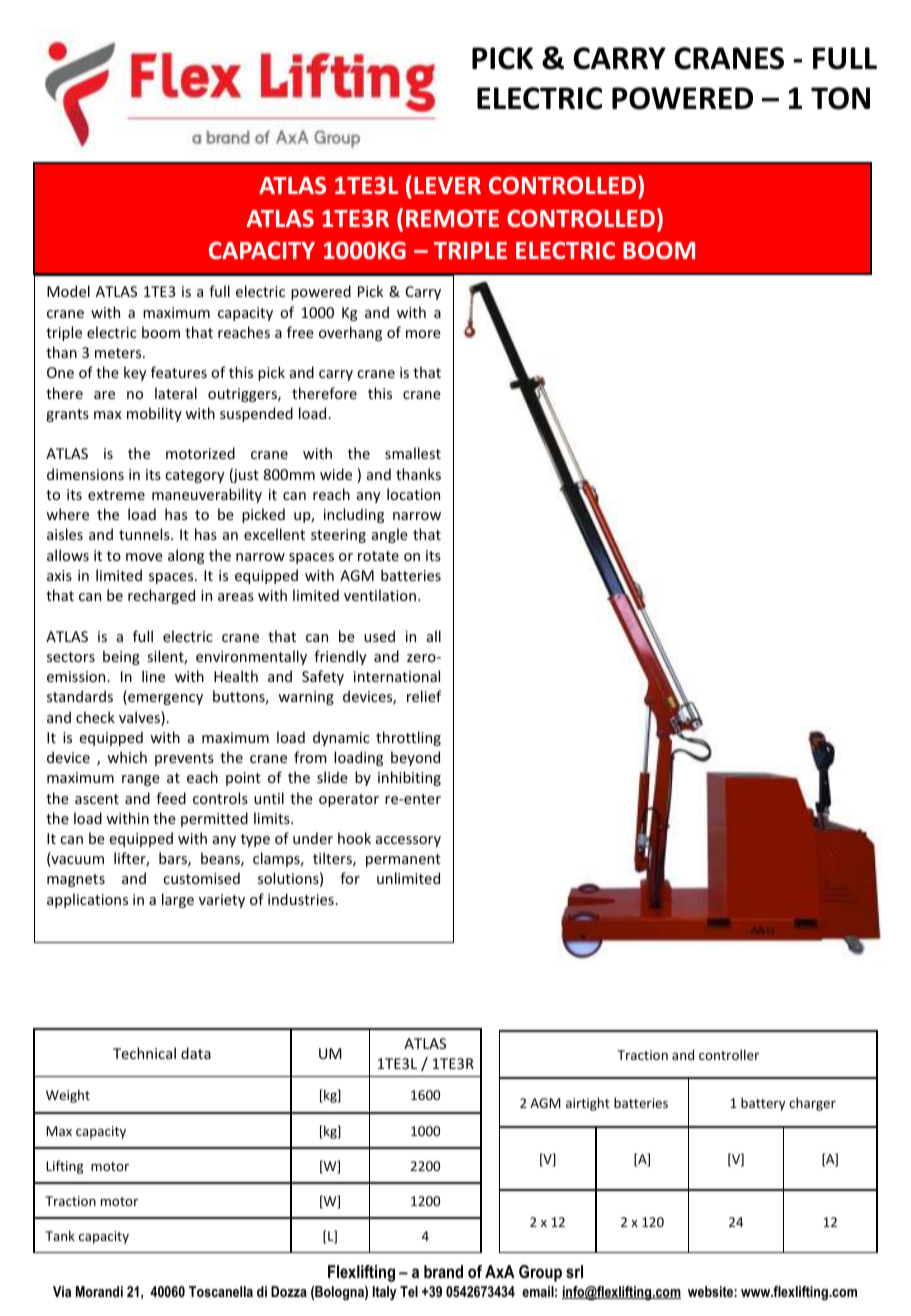 The image size is (911, 1316). Describe the element at coordinates (447, 185) in the page. I see `LEVER` at that location.
